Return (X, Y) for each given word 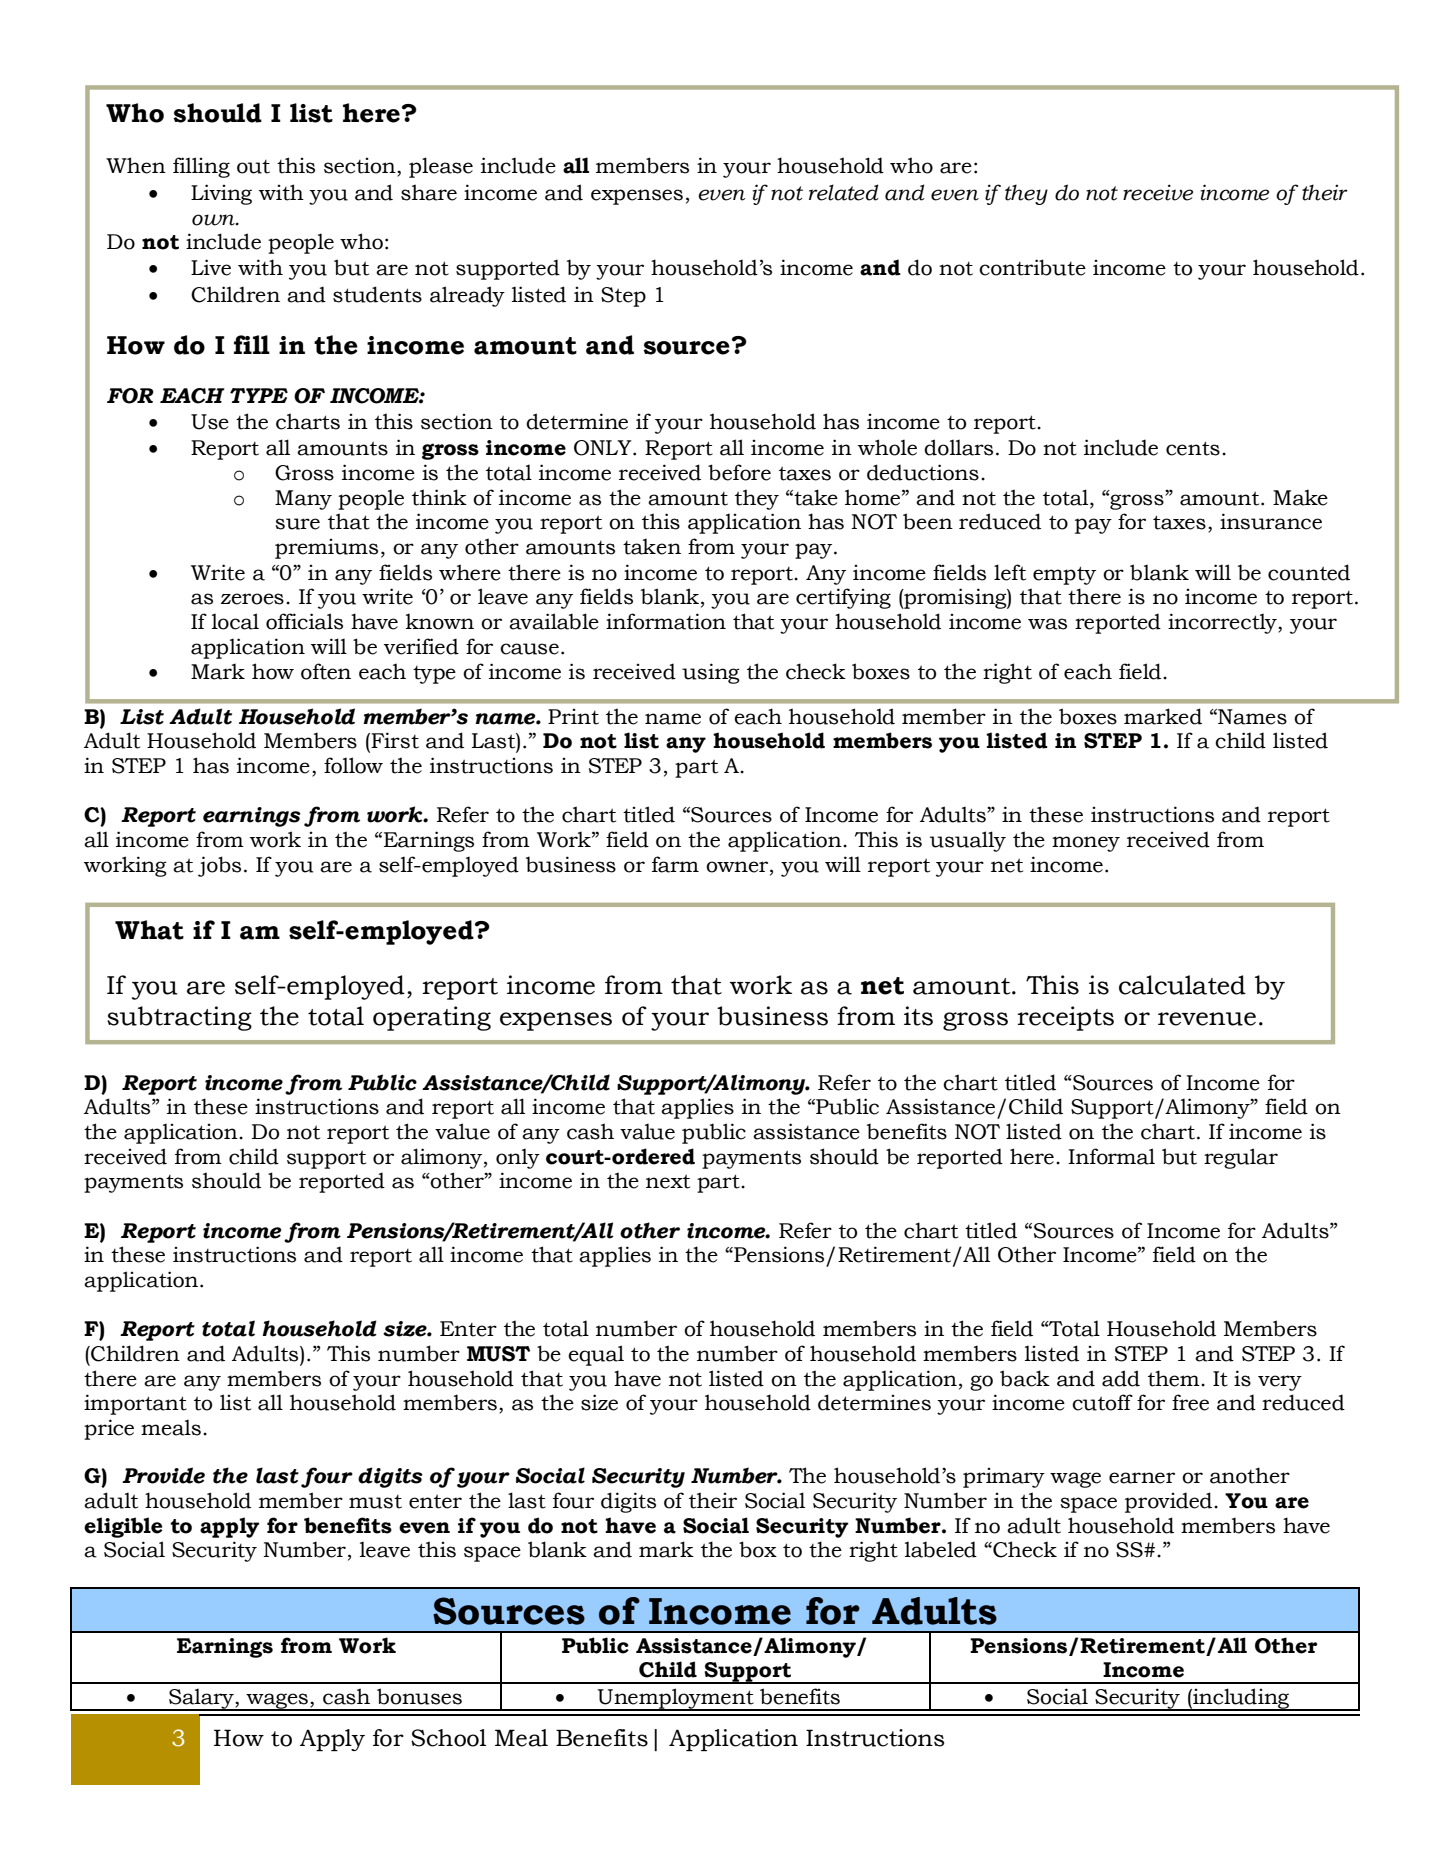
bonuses (419, 1696)
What (149, 930)
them (1175, 1378)
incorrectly (1223, 623)
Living (221, 194)
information (666, 621)
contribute (1032, 267)
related (844, 192)
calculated (1182, 985)
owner (738, 867)
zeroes (252, 599)
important (135, 1404)
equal (596, 1355)
